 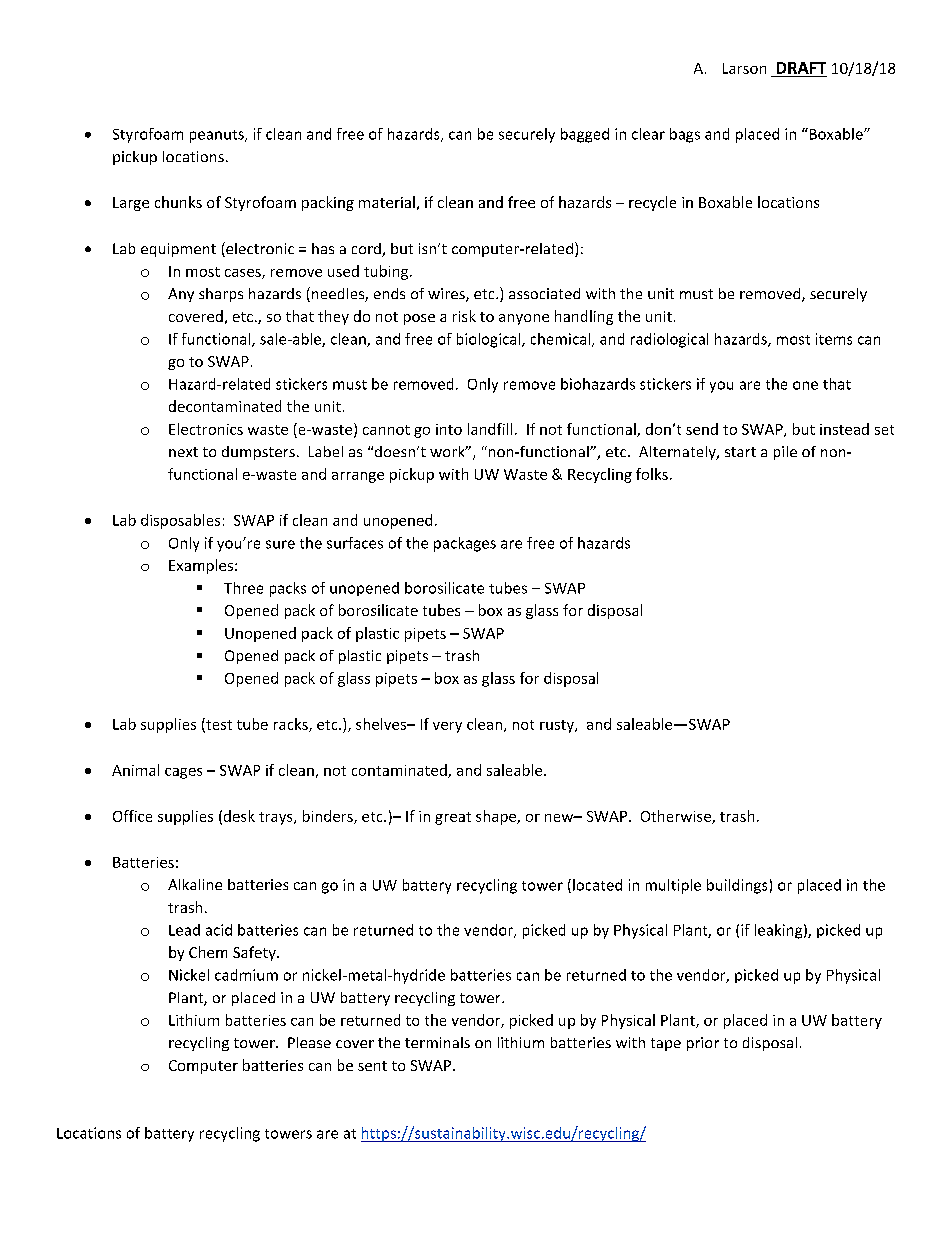 I want to click on cages, so click(x=183, y=773).
